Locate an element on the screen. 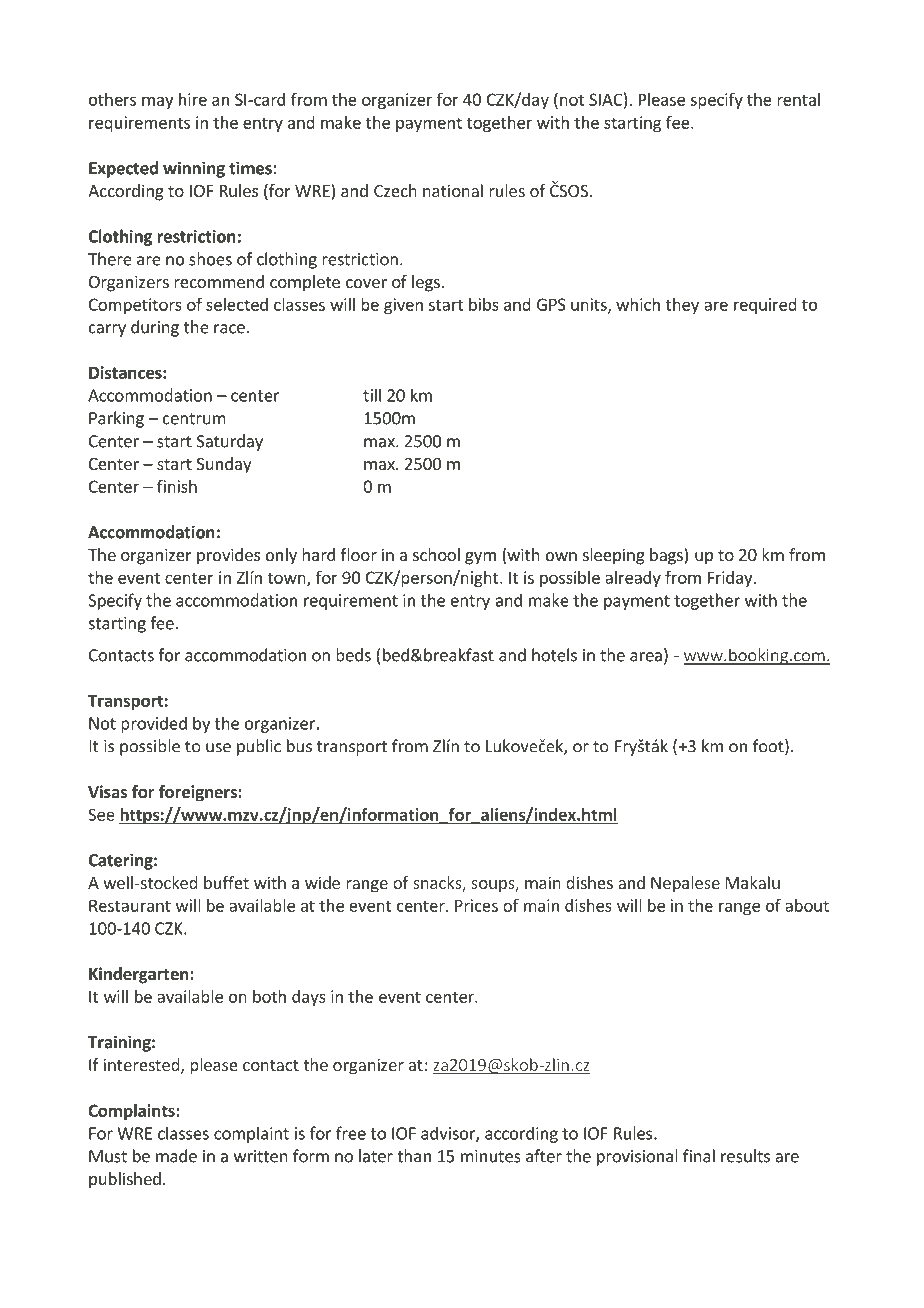  national is located at coordinates (453, 190).
